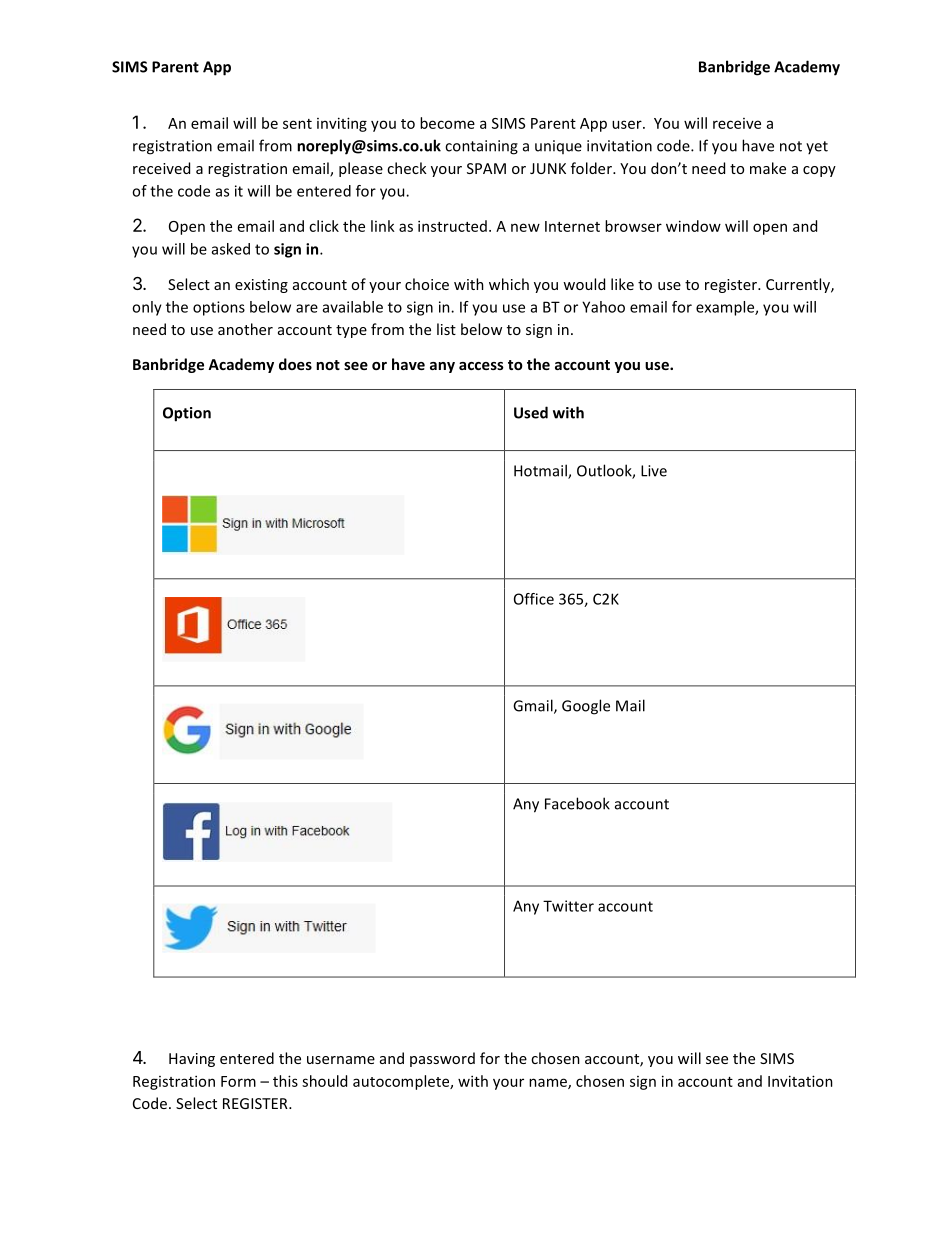 The height and width of the screenshot is (1233, 952). I want to click on Twitter, so click(568, 906).
